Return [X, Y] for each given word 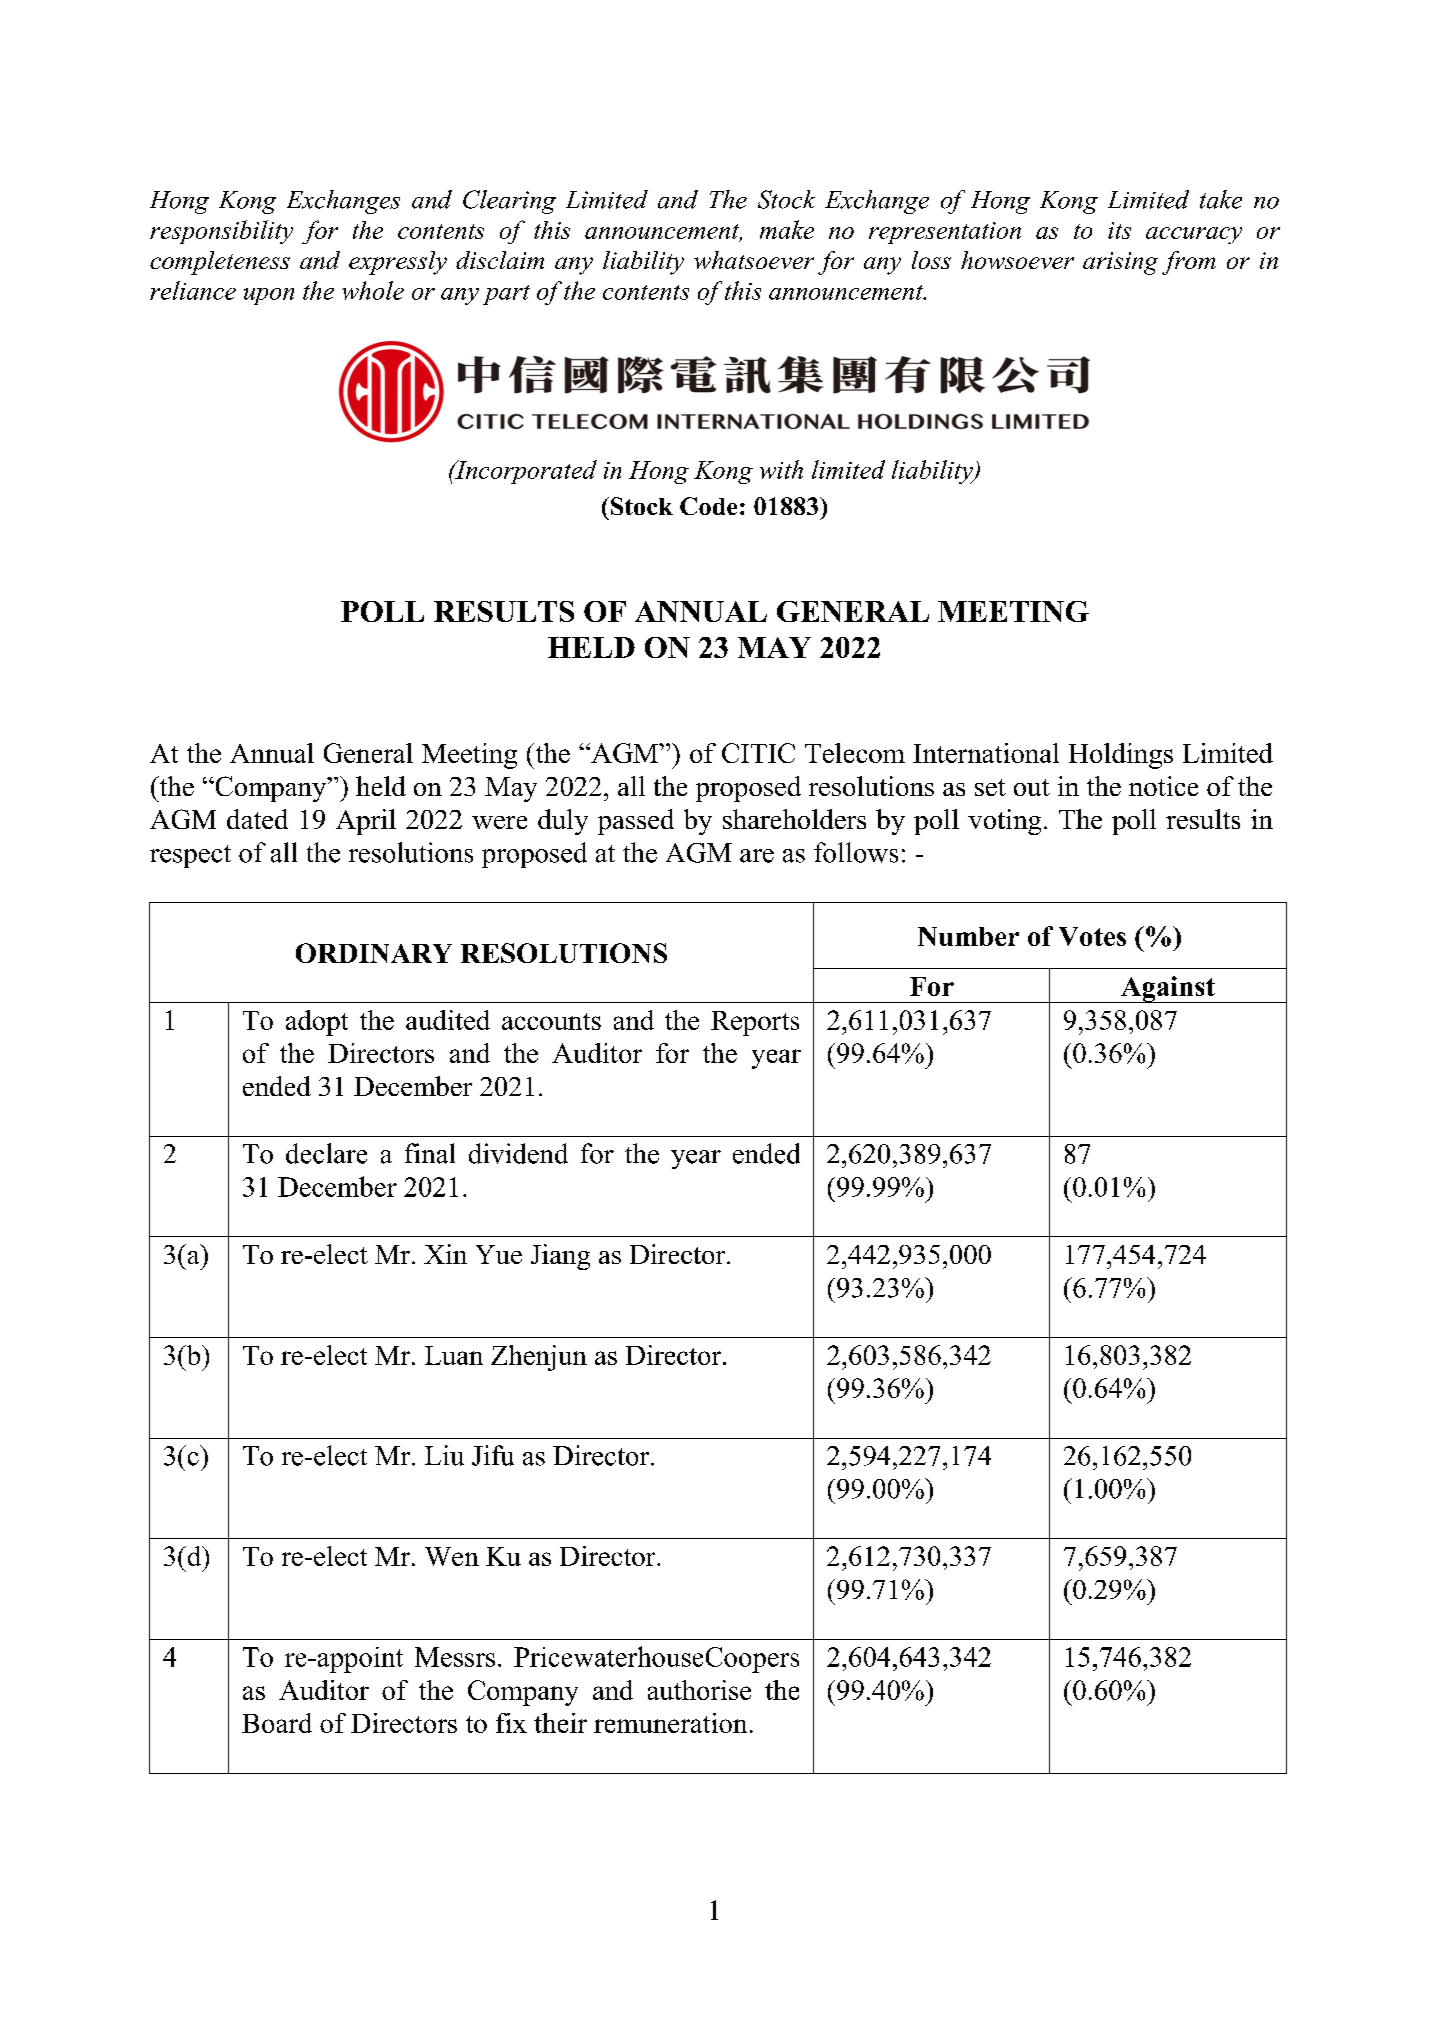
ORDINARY [374, 953]
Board [277, 1723]
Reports [755, 1023]
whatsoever [754, 260]
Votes [1092, 936]
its [1119, 230]
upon [269, 296]
